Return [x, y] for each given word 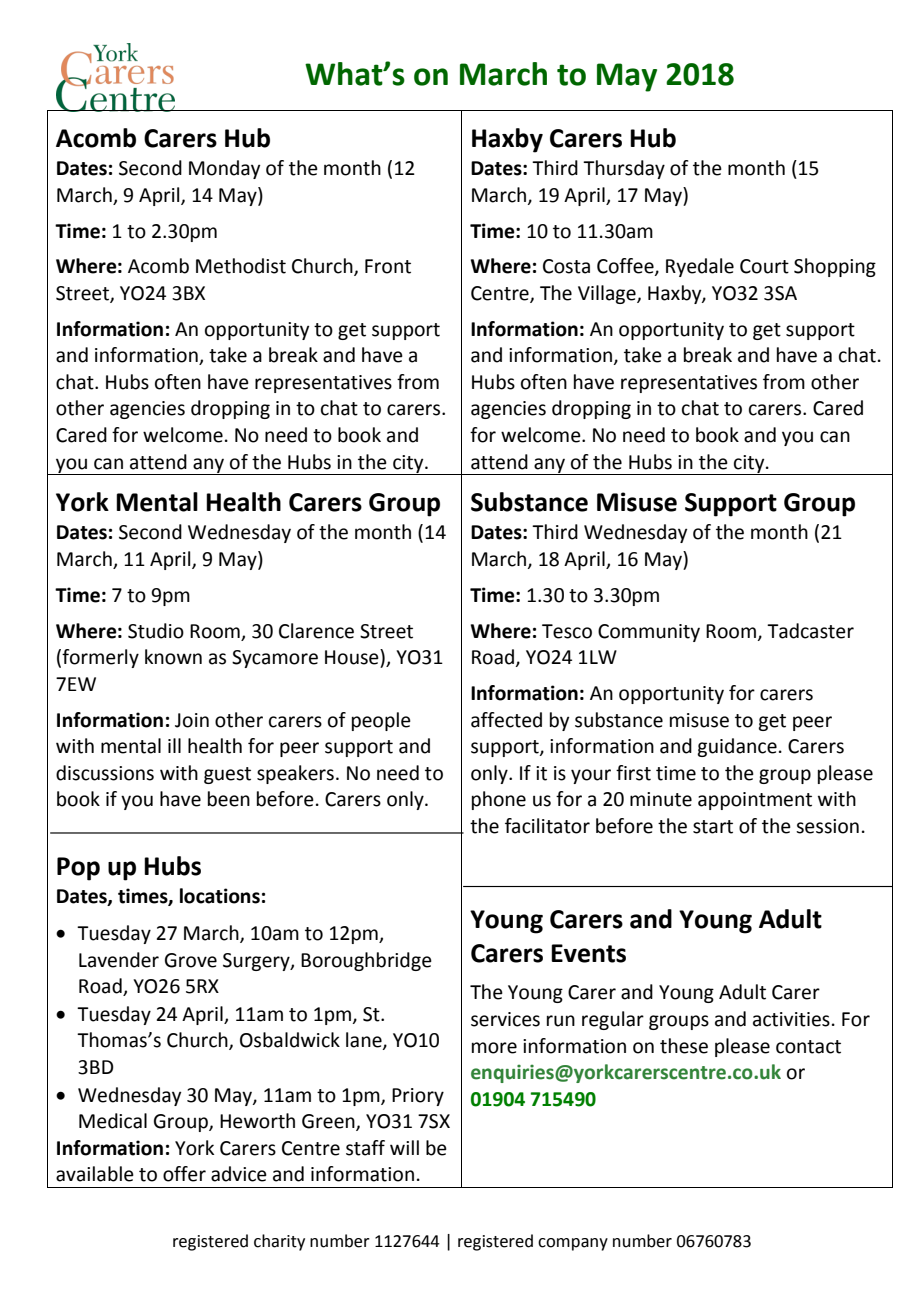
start [713, 827]
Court [764, 266]
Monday [224, 169]
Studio [156, 631]
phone [499, 800]
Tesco [567, 631]
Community [649, 633]
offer [184, 1174]
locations [220, 896]
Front [388, 266]
